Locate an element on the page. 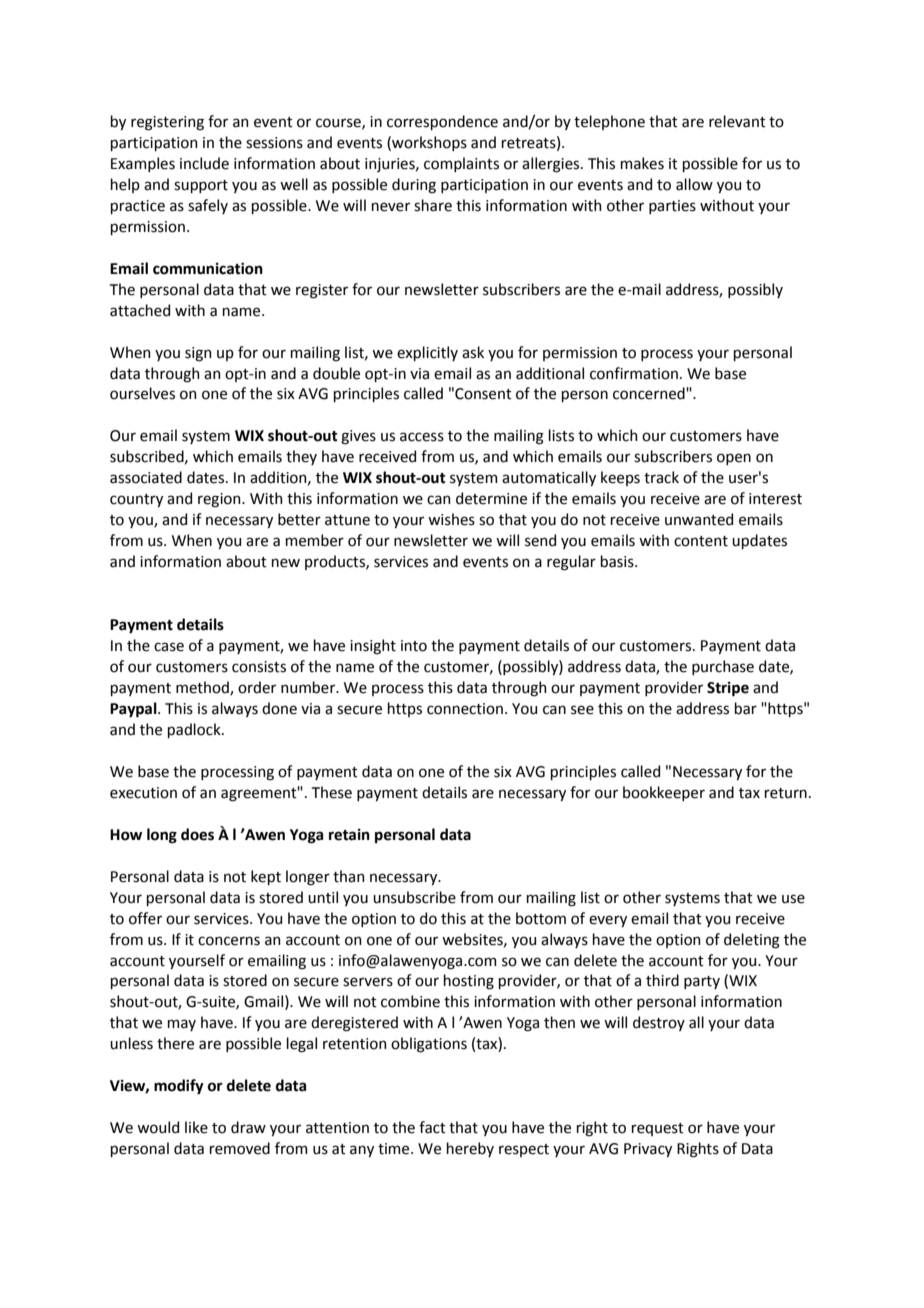 The width and height of the page is (924, 1308). bookkeeper is located at coordinates (664, 793).
